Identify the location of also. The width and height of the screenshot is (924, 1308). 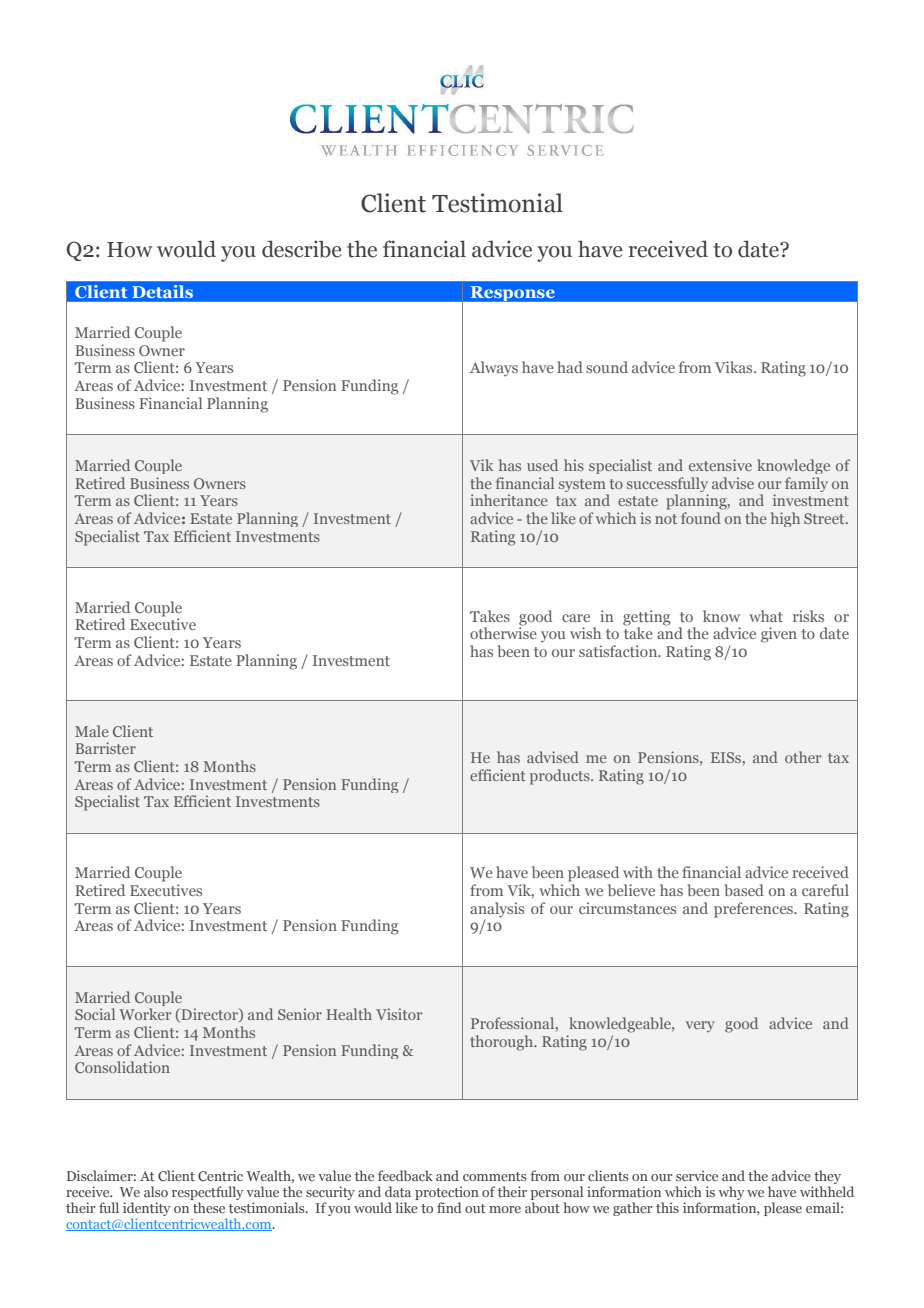
(156, 1191).
